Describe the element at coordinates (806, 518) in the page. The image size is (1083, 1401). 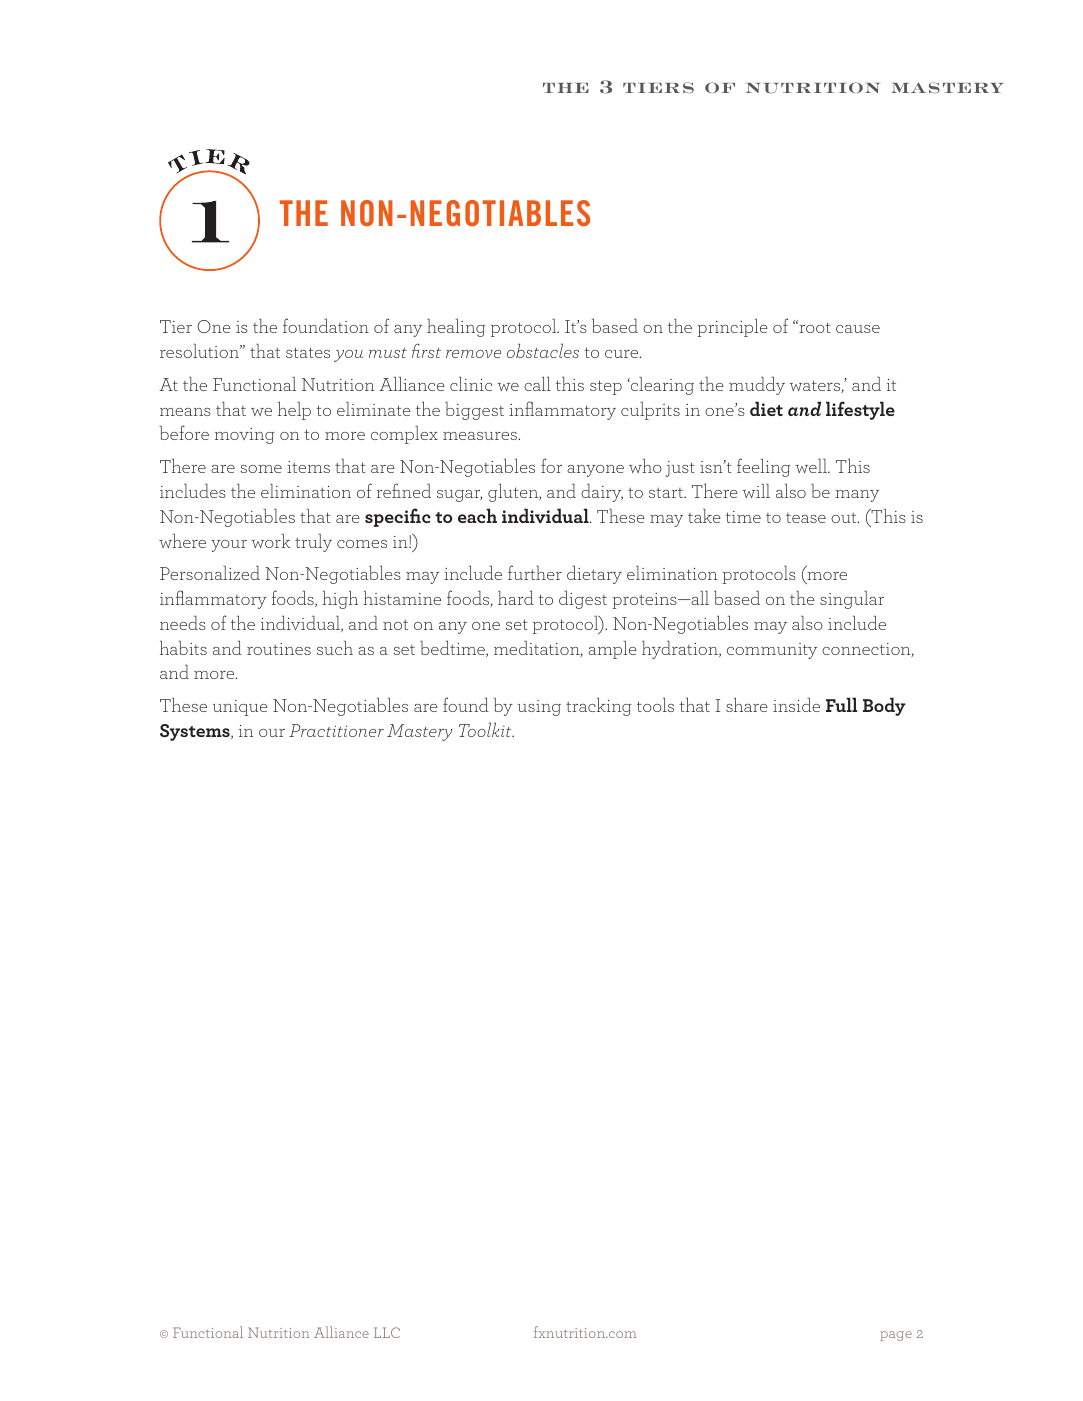
I see `tease` at that location.
